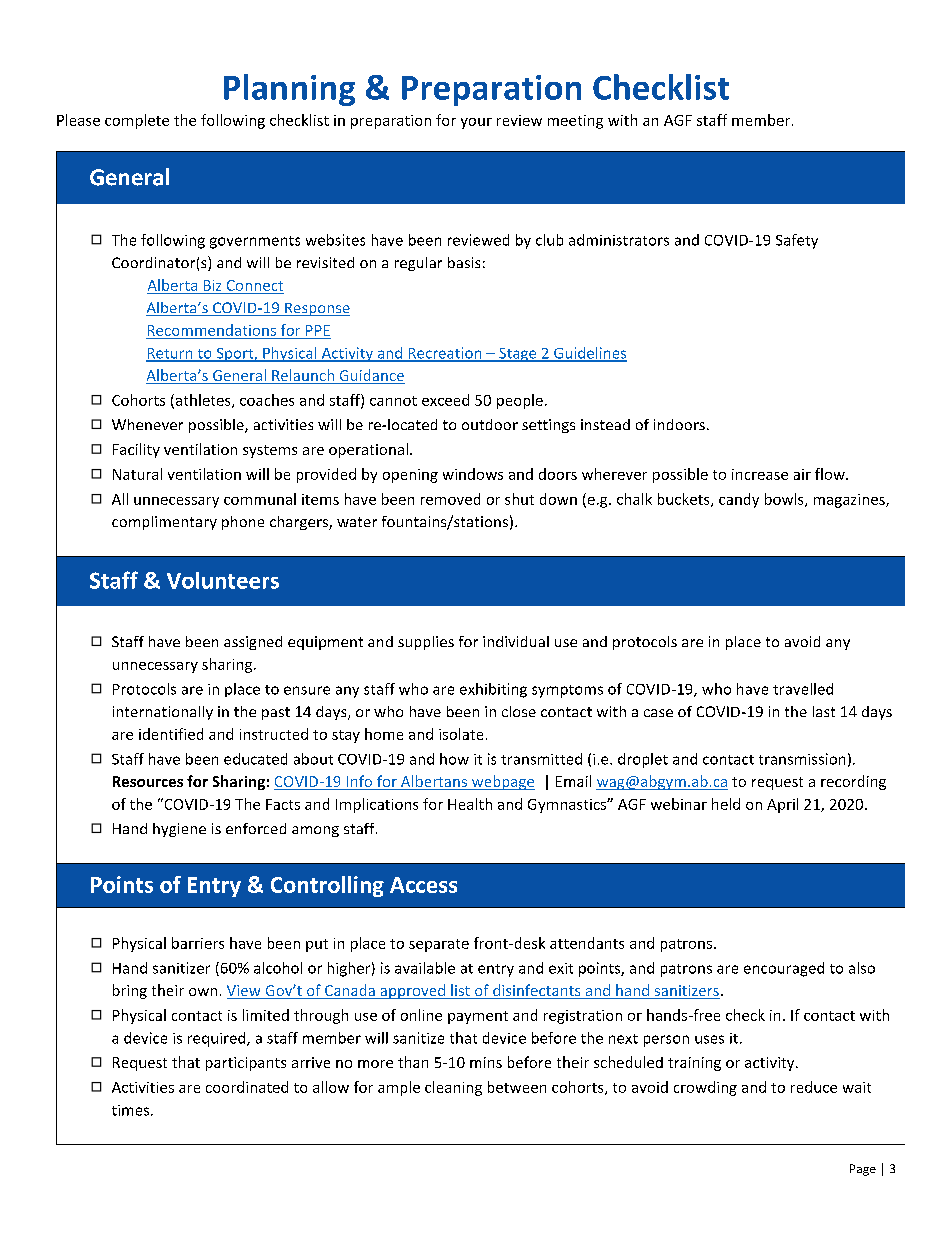 The width and height of the screenshot is (952, 1233). I want to click on Safety, so click(797, 241).
